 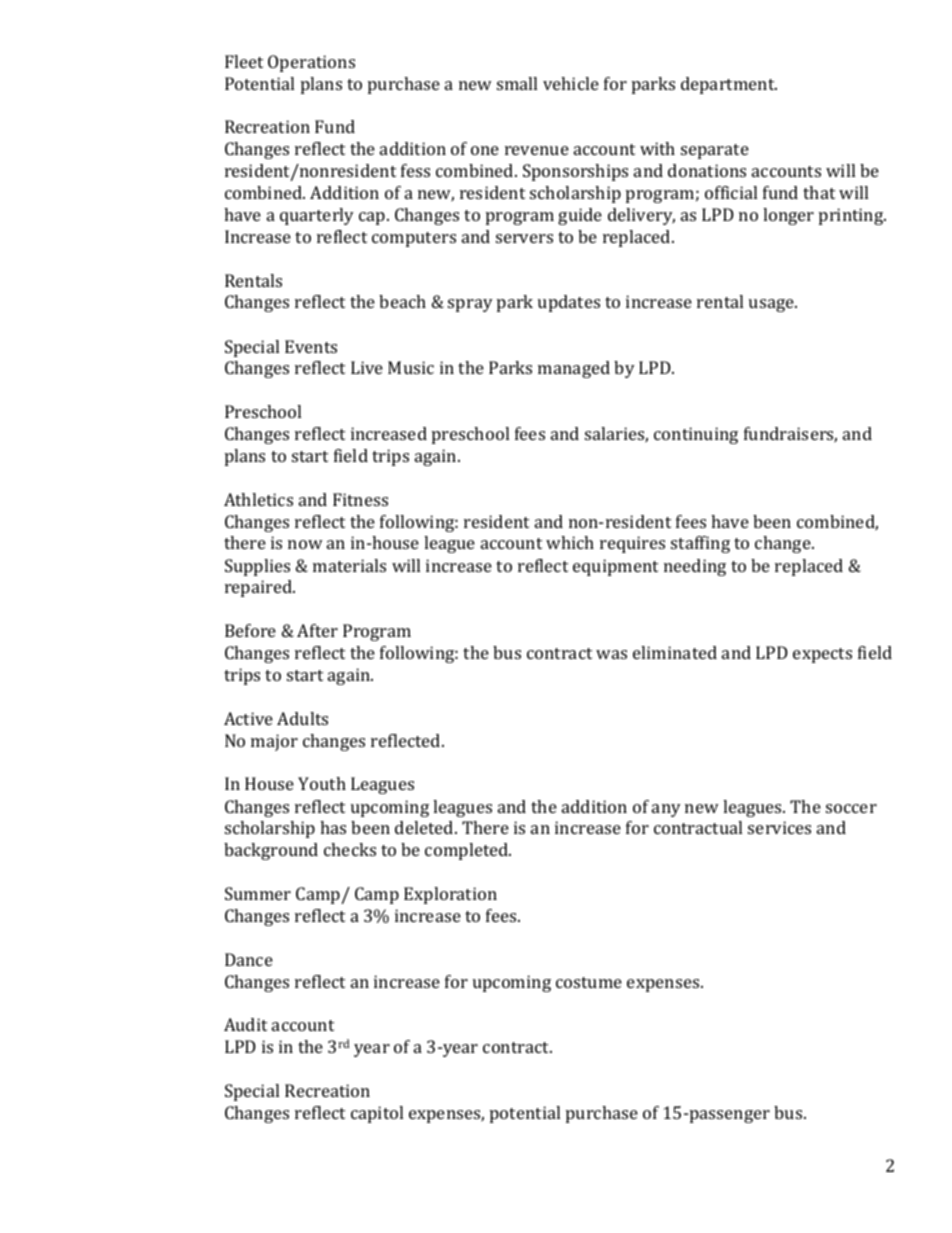 I want to click on department, so click(x=729, y=85).
